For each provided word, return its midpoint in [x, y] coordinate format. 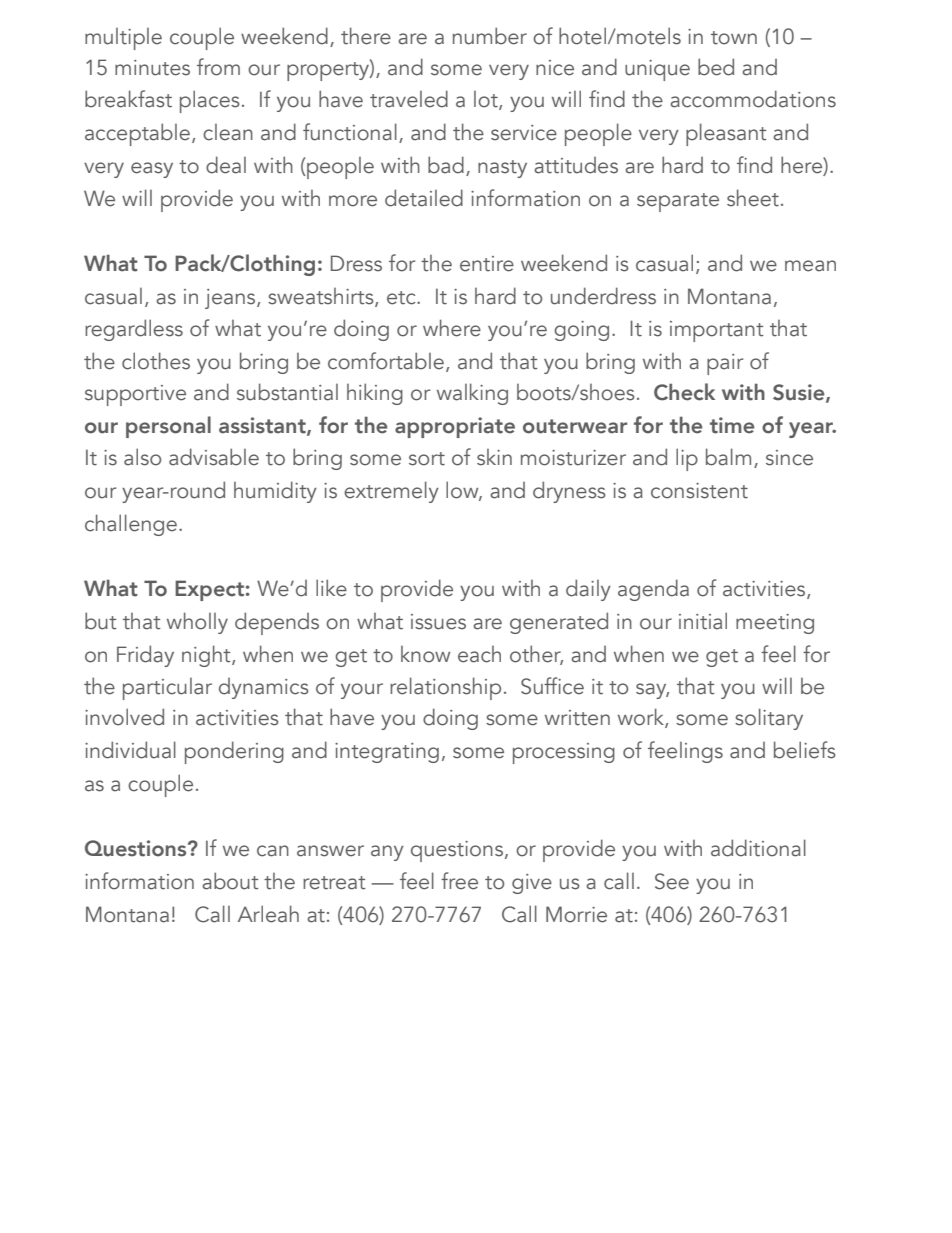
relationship [445, 688]
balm [728, 457]
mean [810, 266]
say [652, 691]
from [218, 67]
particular [167, 689]
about [230, 881]
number [490, 36]
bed [716, 67]
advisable [214, 457]
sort [427, 459]
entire [487, 264]
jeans [231, 299]
